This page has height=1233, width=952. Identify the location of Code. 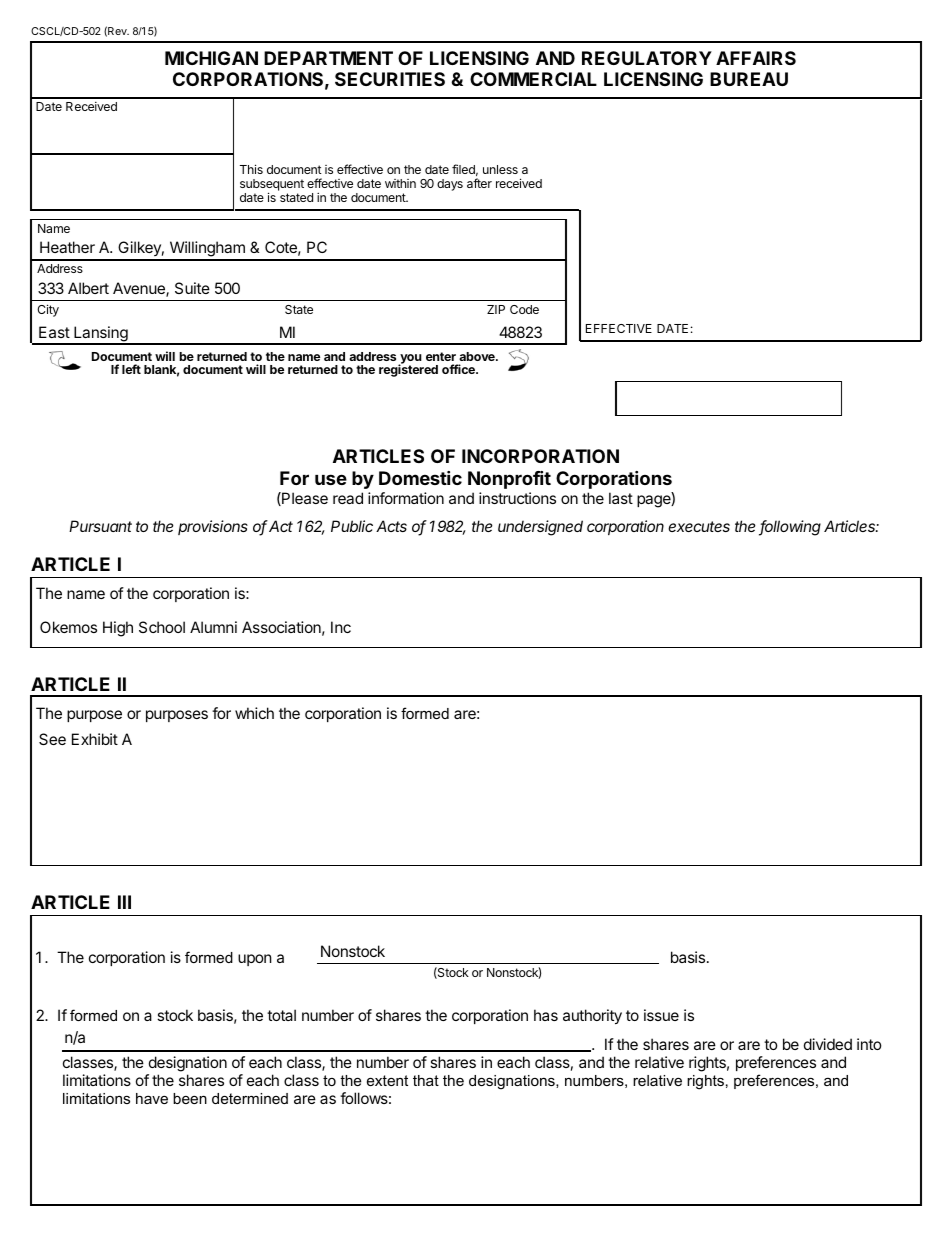
(524, 309).
